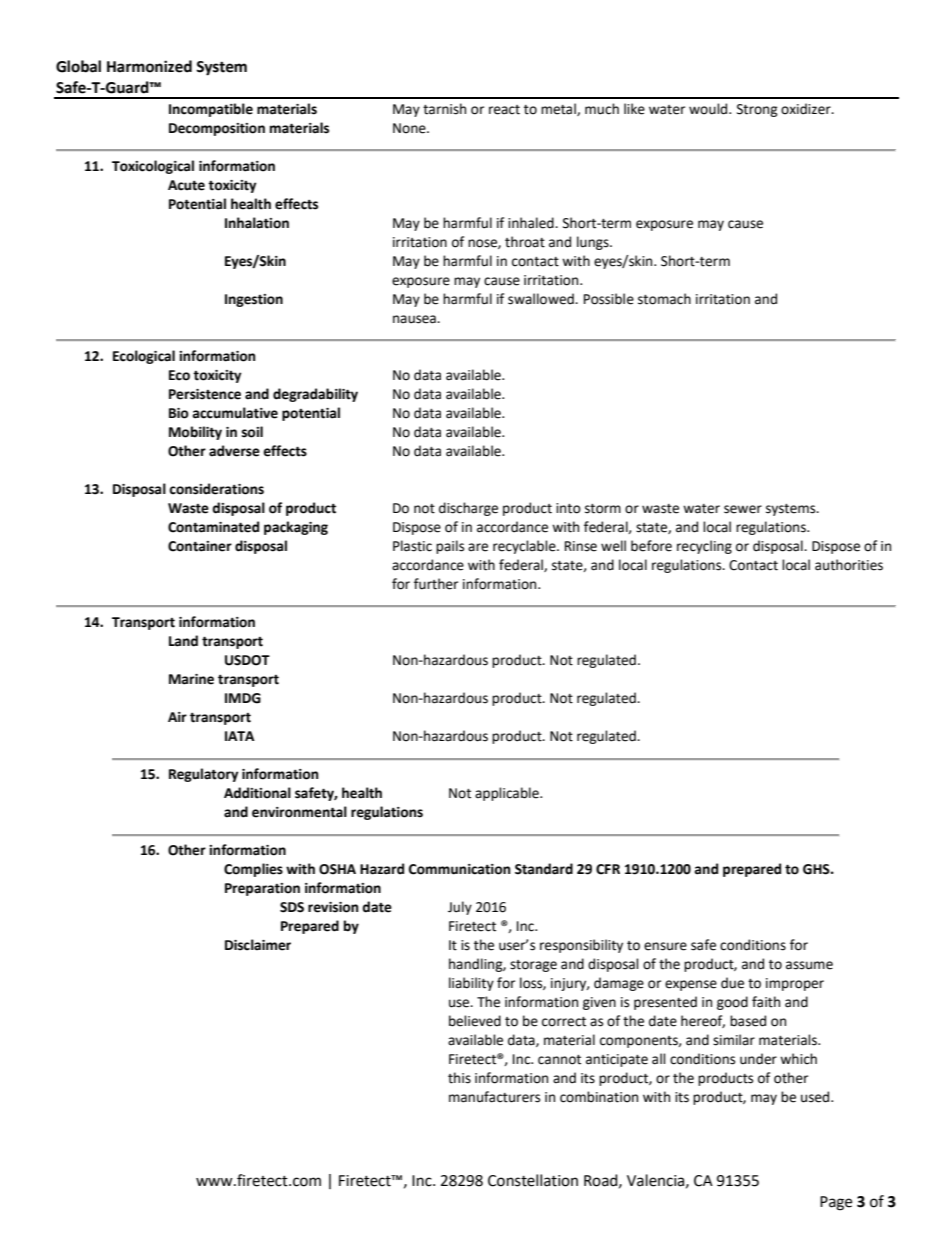  Describe the element at coordinates (757, 110) in the screenshot. I see `Strong` at that location.
